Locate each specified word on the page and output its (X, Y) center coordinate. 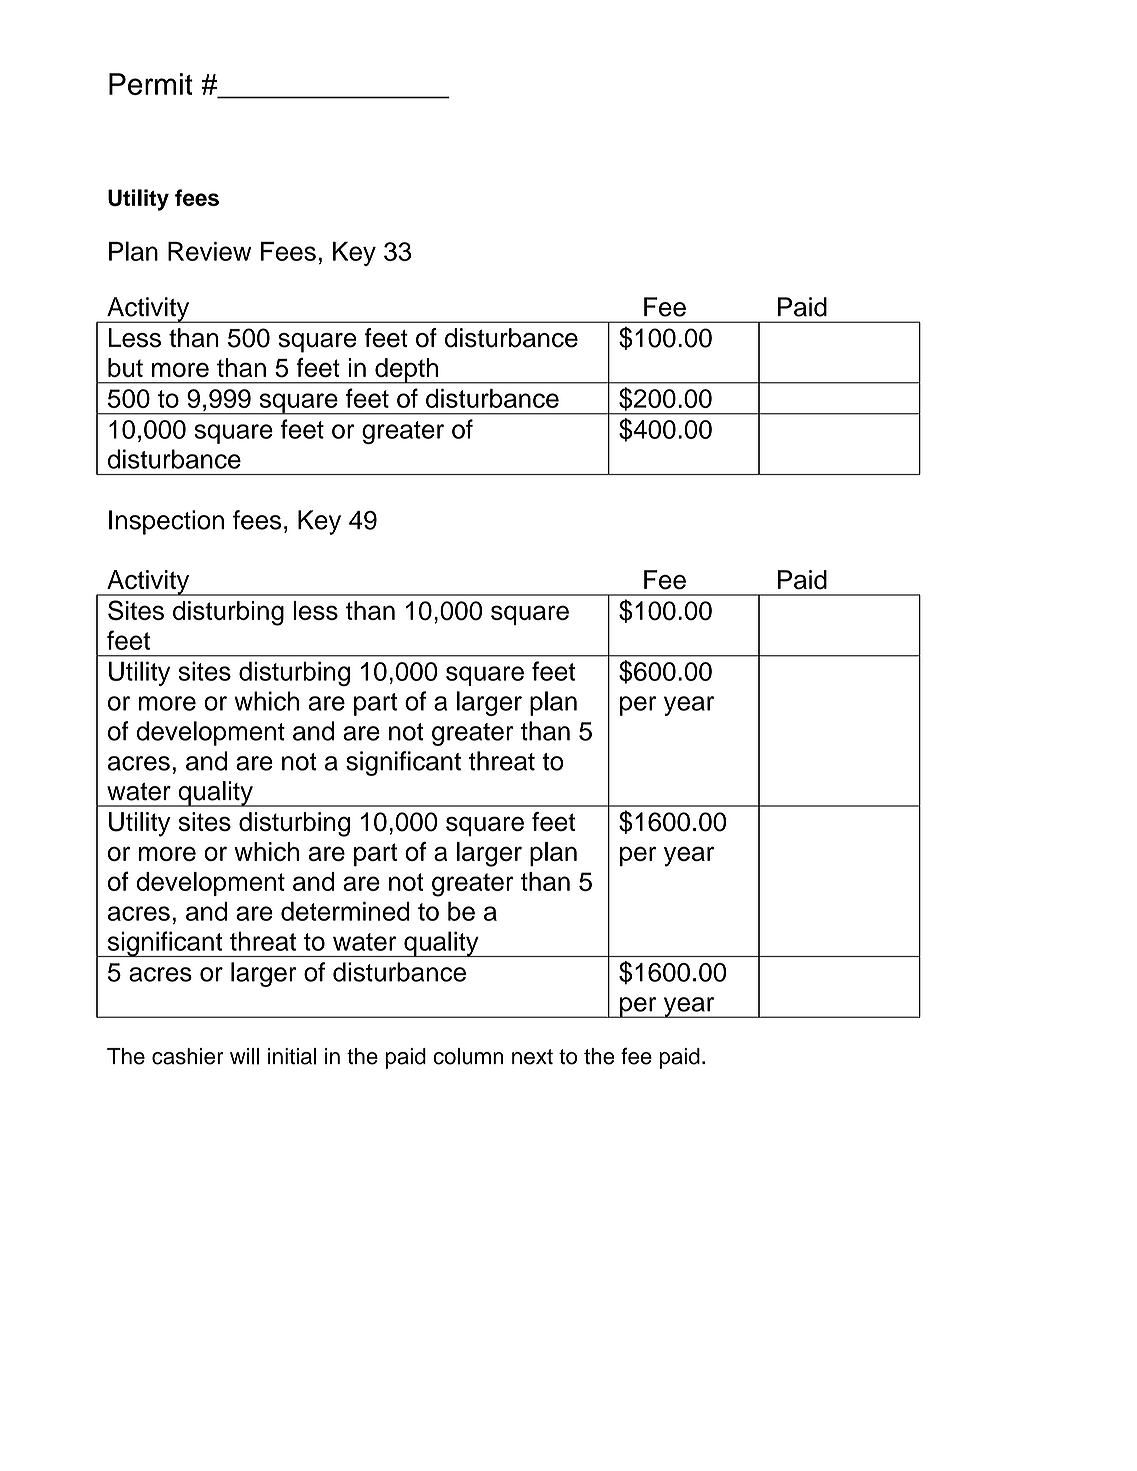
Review (209, 251)
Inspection (166, 522)
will (244, 1056)
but (125, 367)
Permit (151, 84)
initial (292, 1056)
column (468, 1056)
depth (406, 371)
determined (345, 911)
